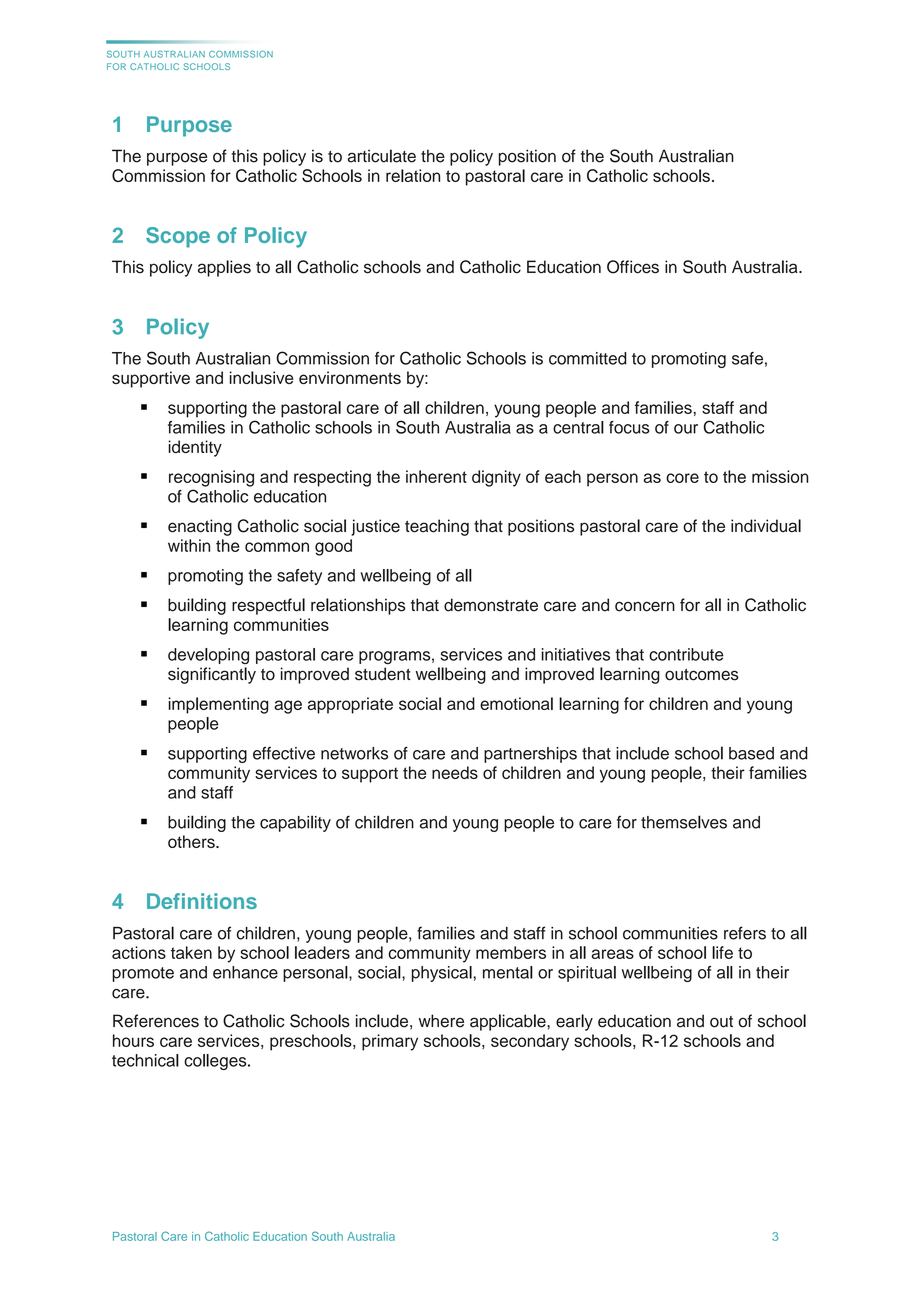  What do you see at coordinates (455, 772) in the screenshot?
I see `needs` at bounding box center [455, 772].
